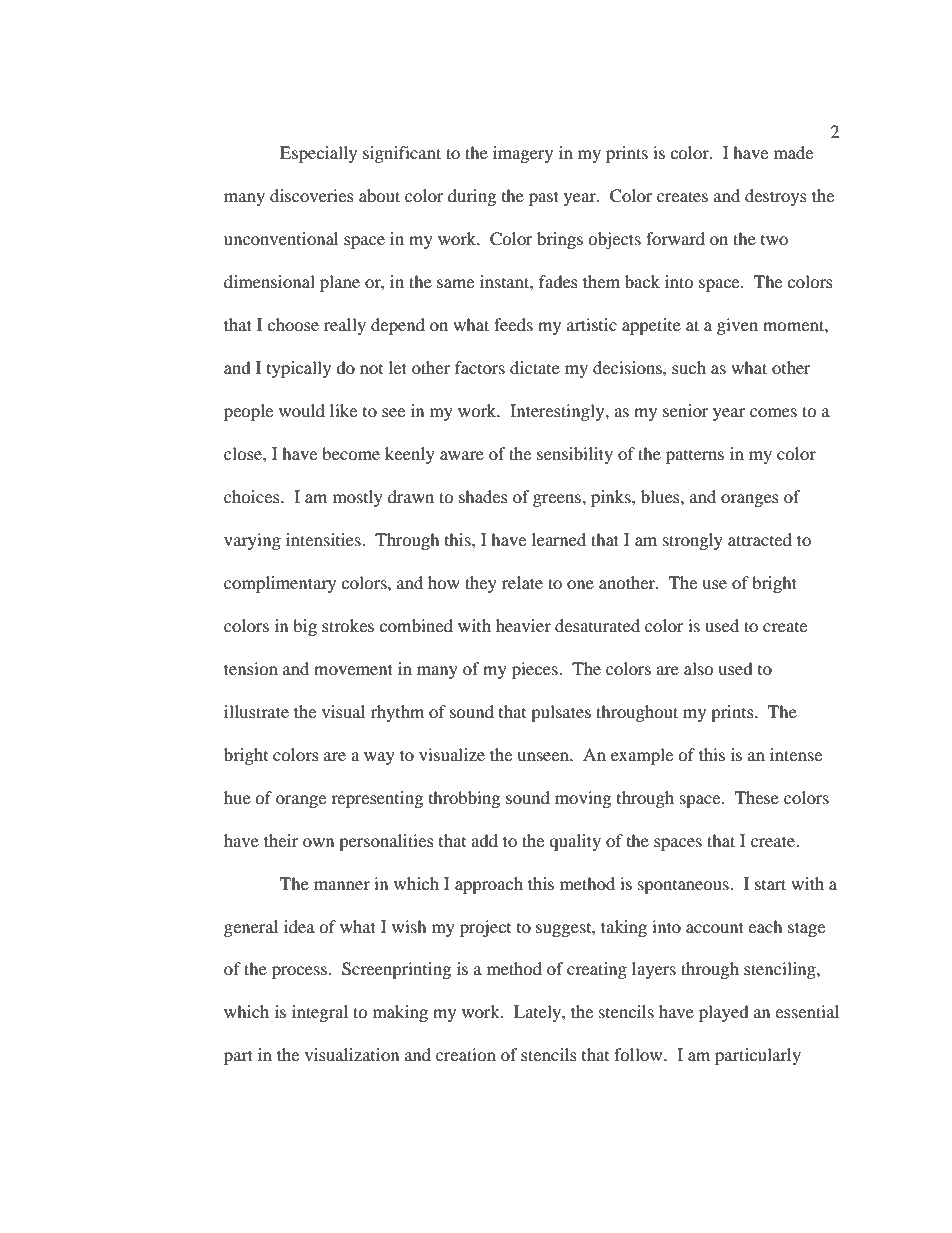 The image size is (952, 1233). What do you see at coordinates (312, 195) in the screenshot?
I see `discoveries` at bounding box center [312, 195].
